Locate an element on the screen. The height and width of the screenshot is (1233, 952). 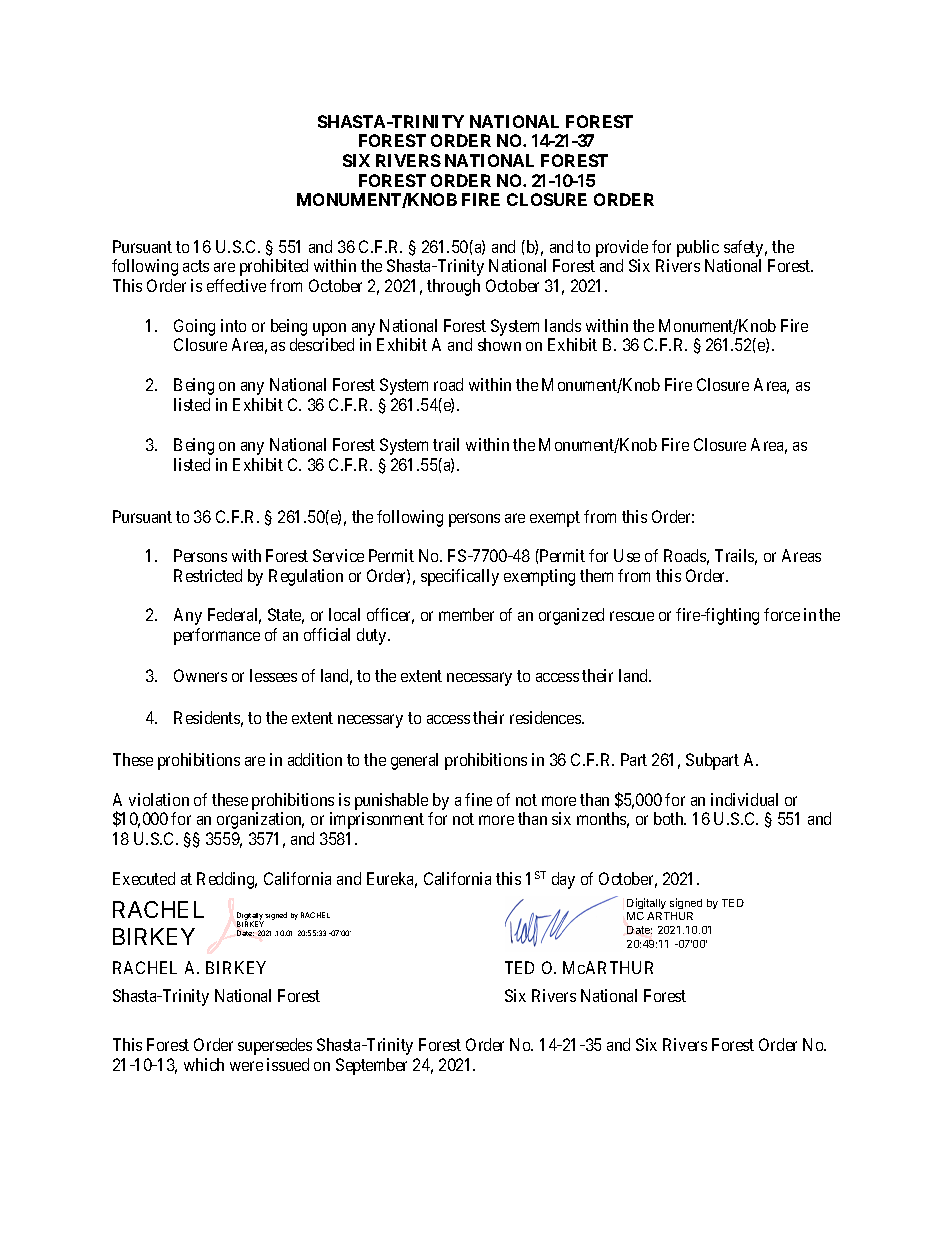
September is located at coordinates (371, 1066).
